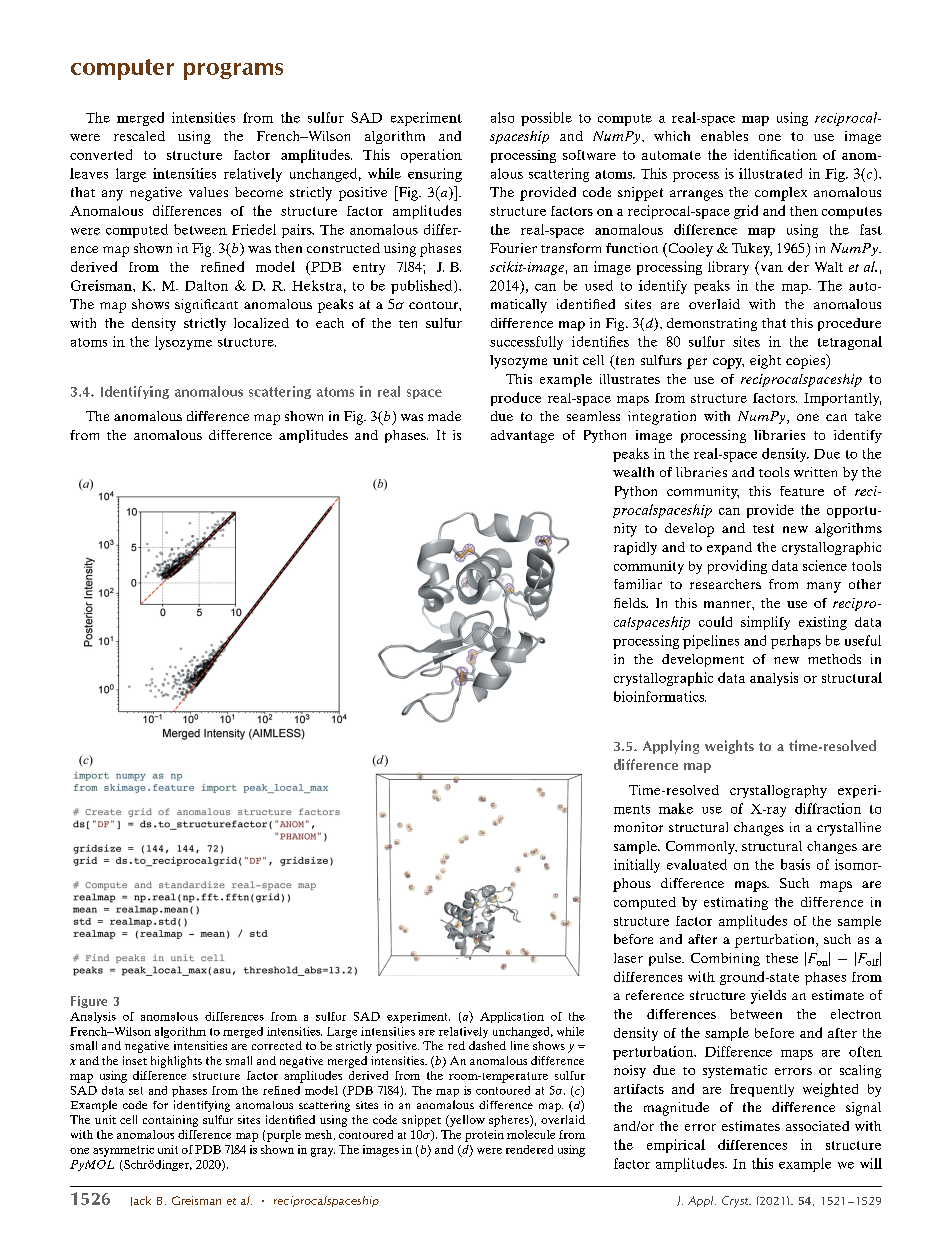 The image size is (952, 1240). I want to click on enables, so click(724, 136).
